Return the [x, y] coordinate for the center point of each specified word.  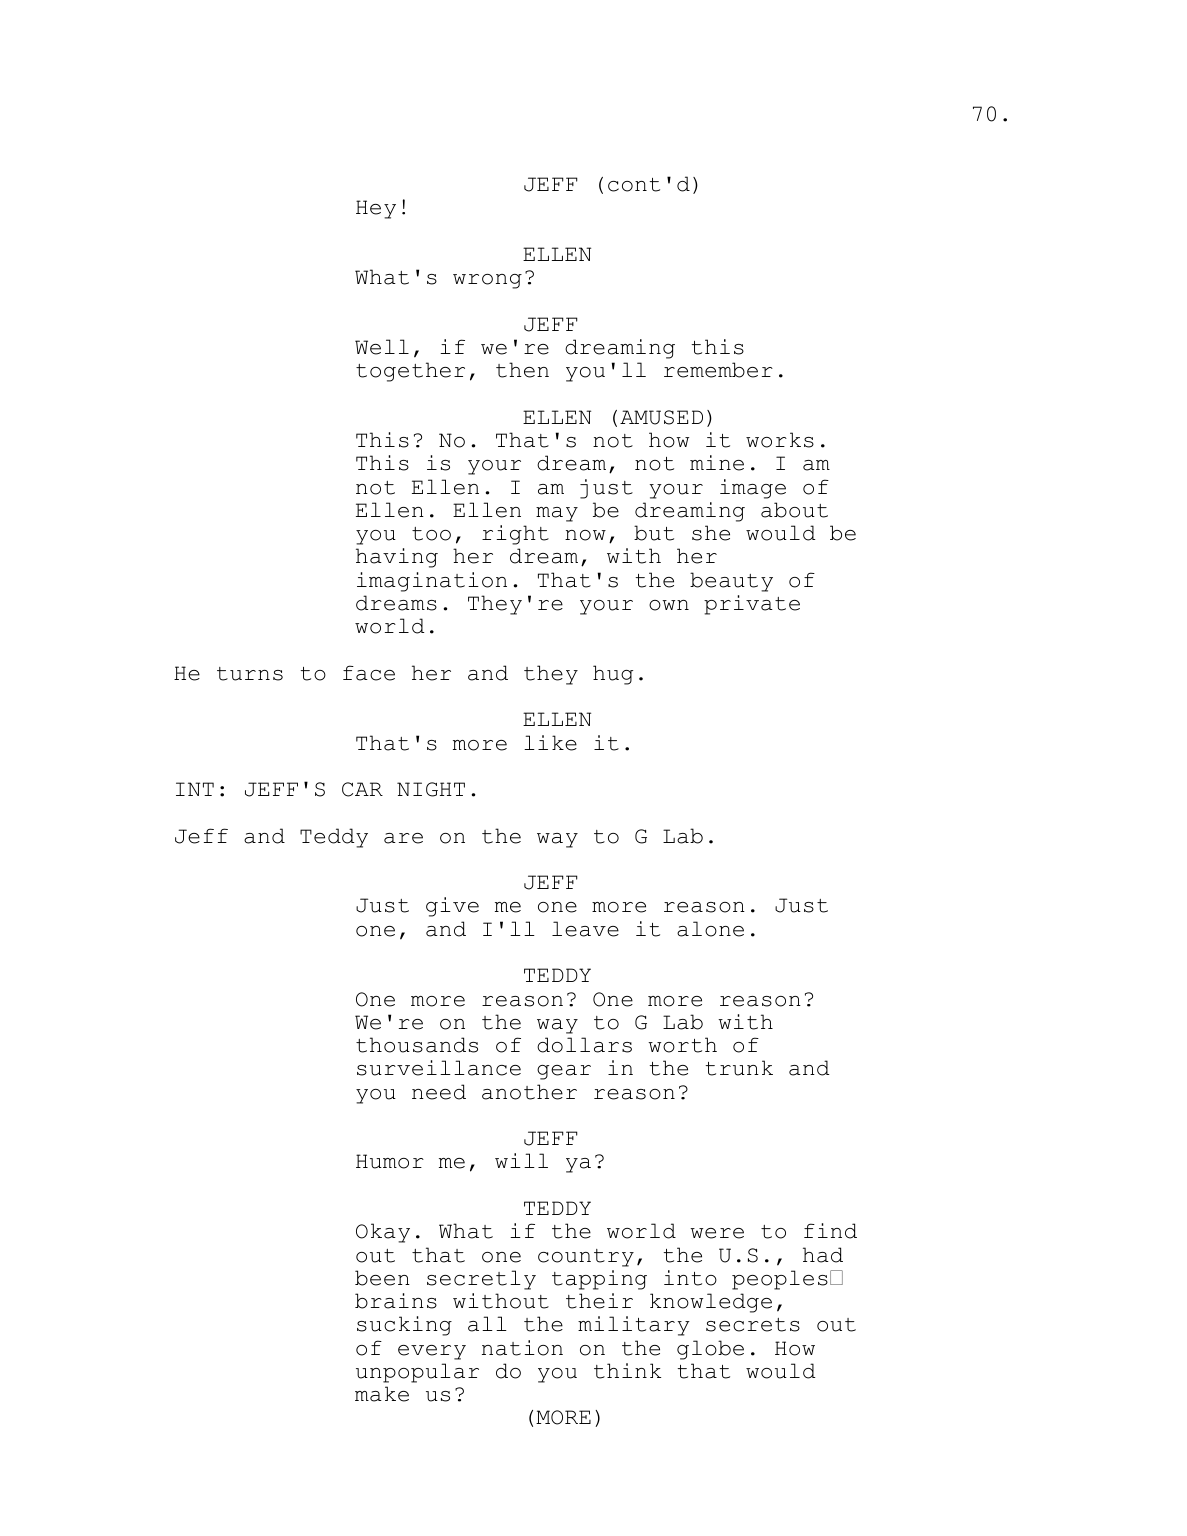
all [487, 1324]
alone [710, 929]
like [550, 743]
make [382, 1394]
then [522, 370]
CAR [362, 789]
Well [382, 347]
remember [718, 370]
